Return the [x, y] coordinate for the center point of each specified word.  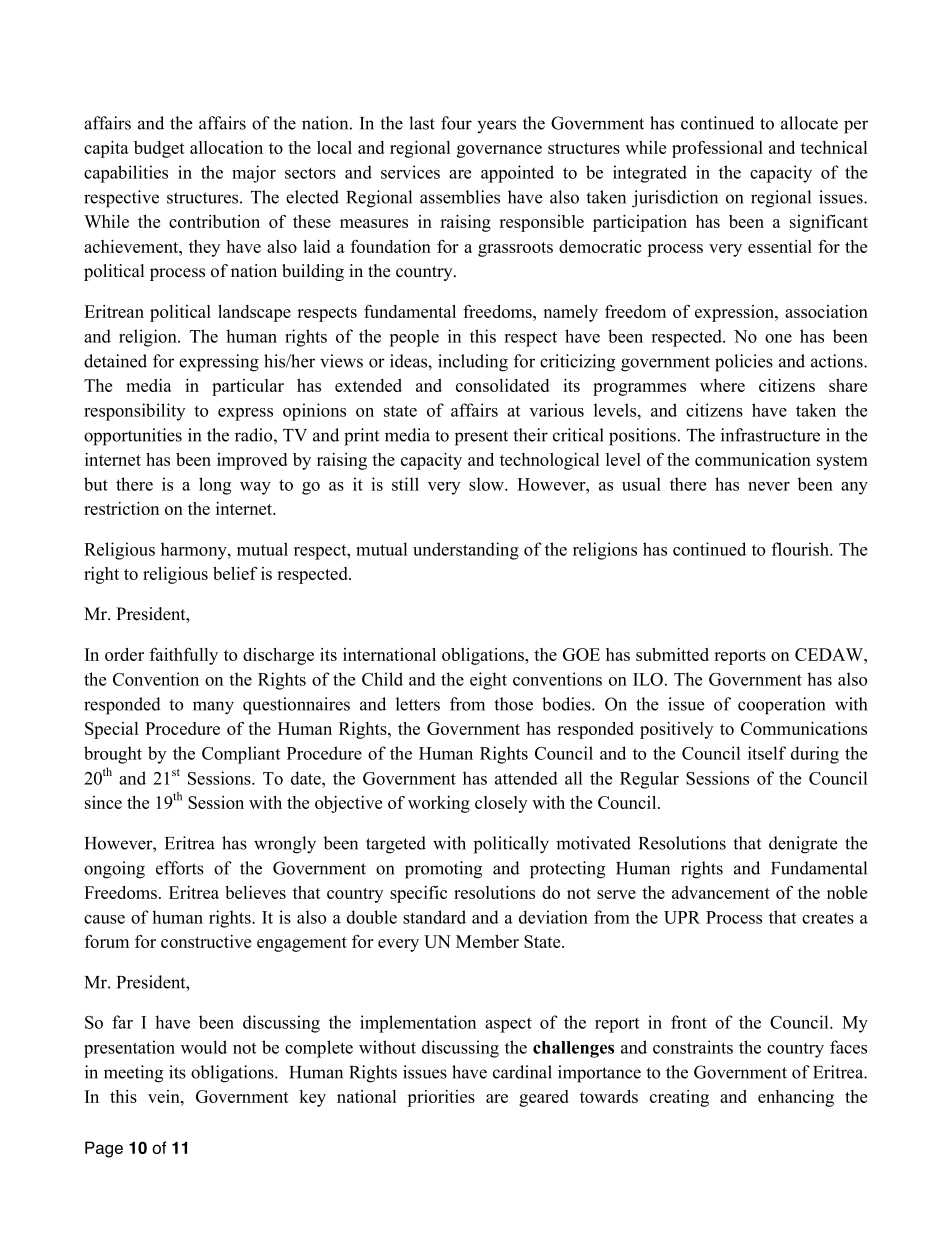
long [215, 486]
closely [501, 804]
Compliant [241, 755]
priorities [441, 1098]
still [405, 484]
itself [767, 753]
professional [717, 149]
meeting [133, 1074]
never [769, 486]
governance [499, 151]
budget [159, 149]
